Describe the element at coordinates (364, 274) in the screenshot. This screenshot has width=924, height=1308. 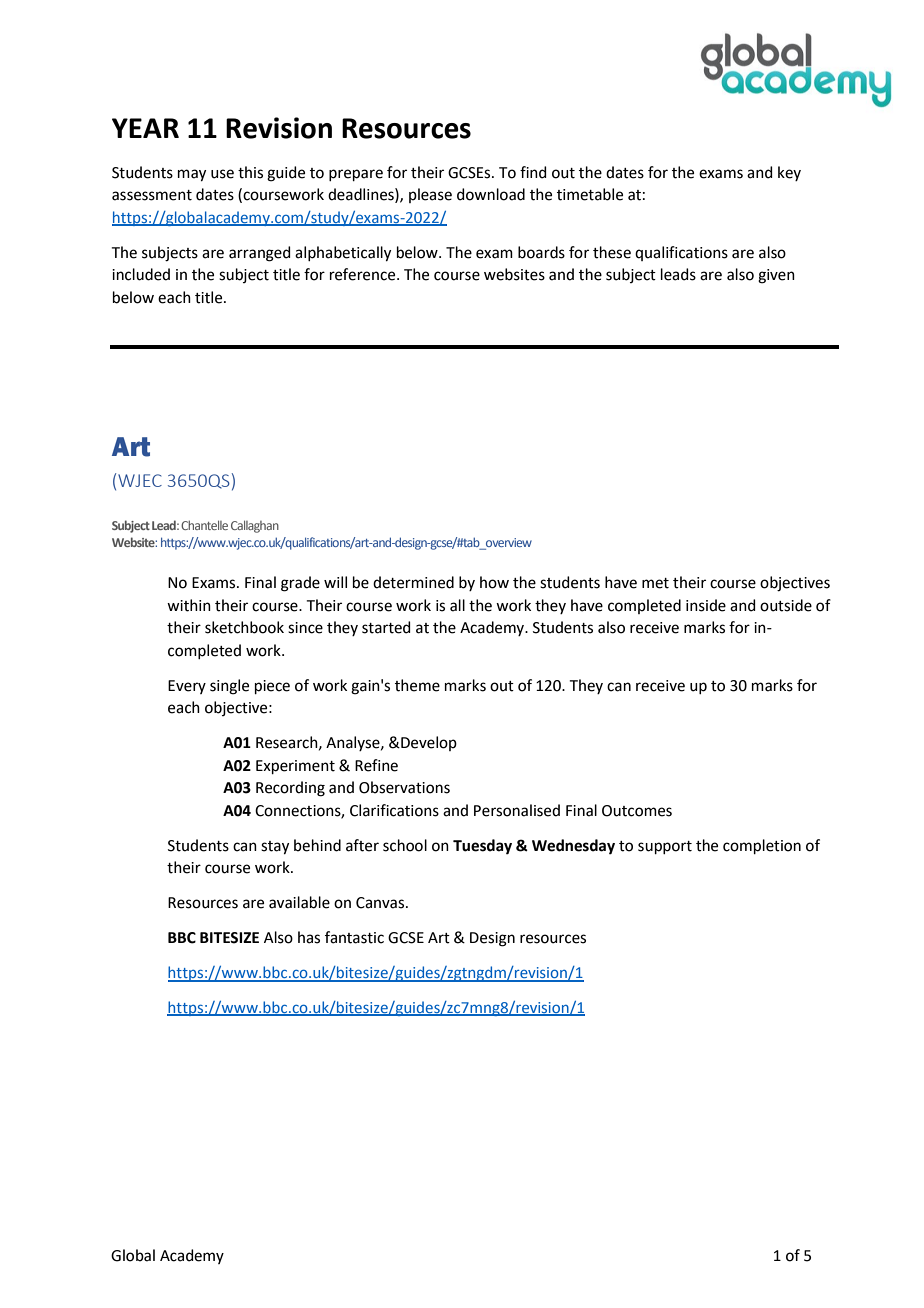
I see `reference` at that location.
